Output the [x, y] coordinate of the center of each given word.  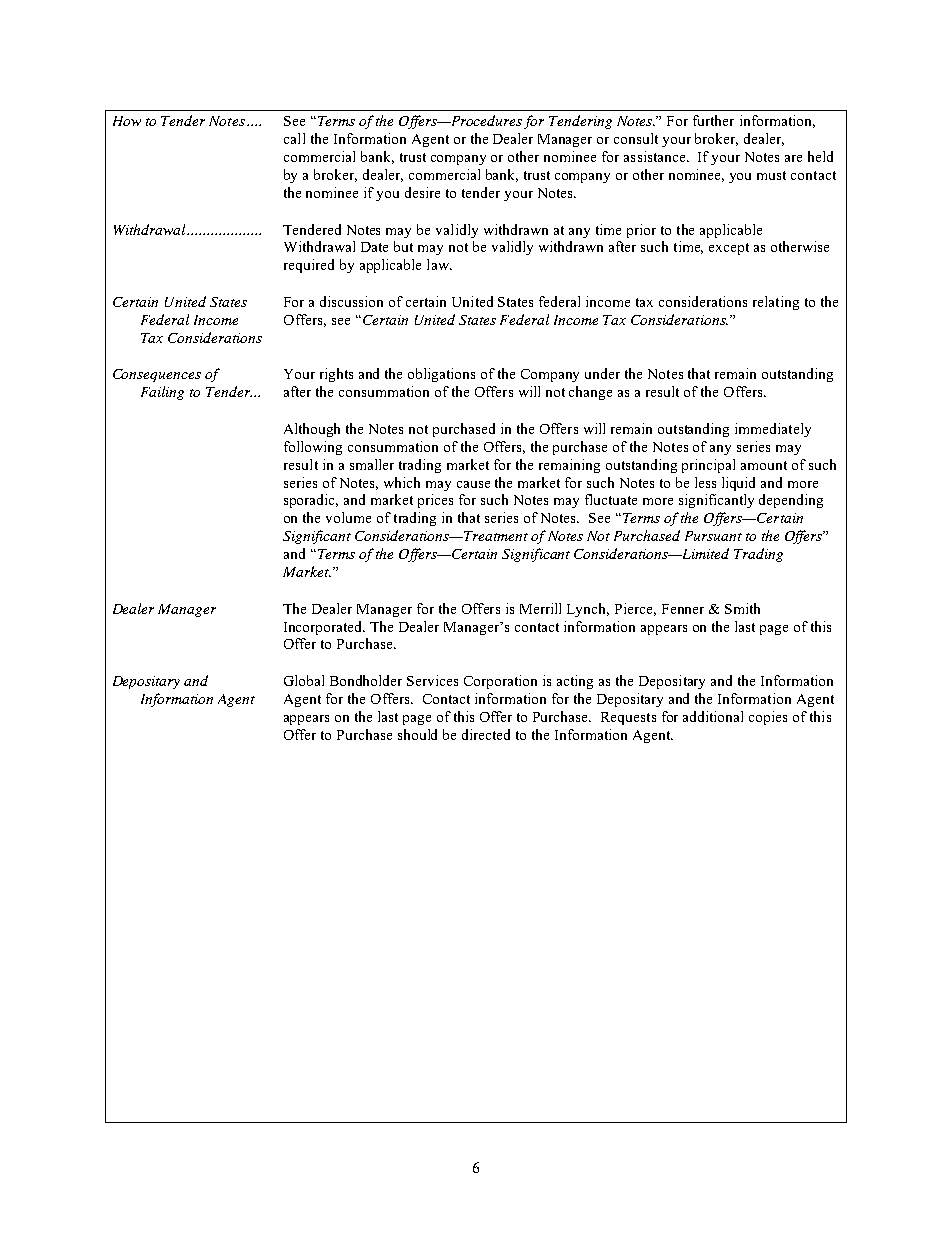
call [294, 138]
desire [422, 192]
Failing [162, 393]
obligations [441, 375]
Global [304, 680]
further [713, 120]
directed [486, 734]
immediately [773, 430]
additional [713, 716]
